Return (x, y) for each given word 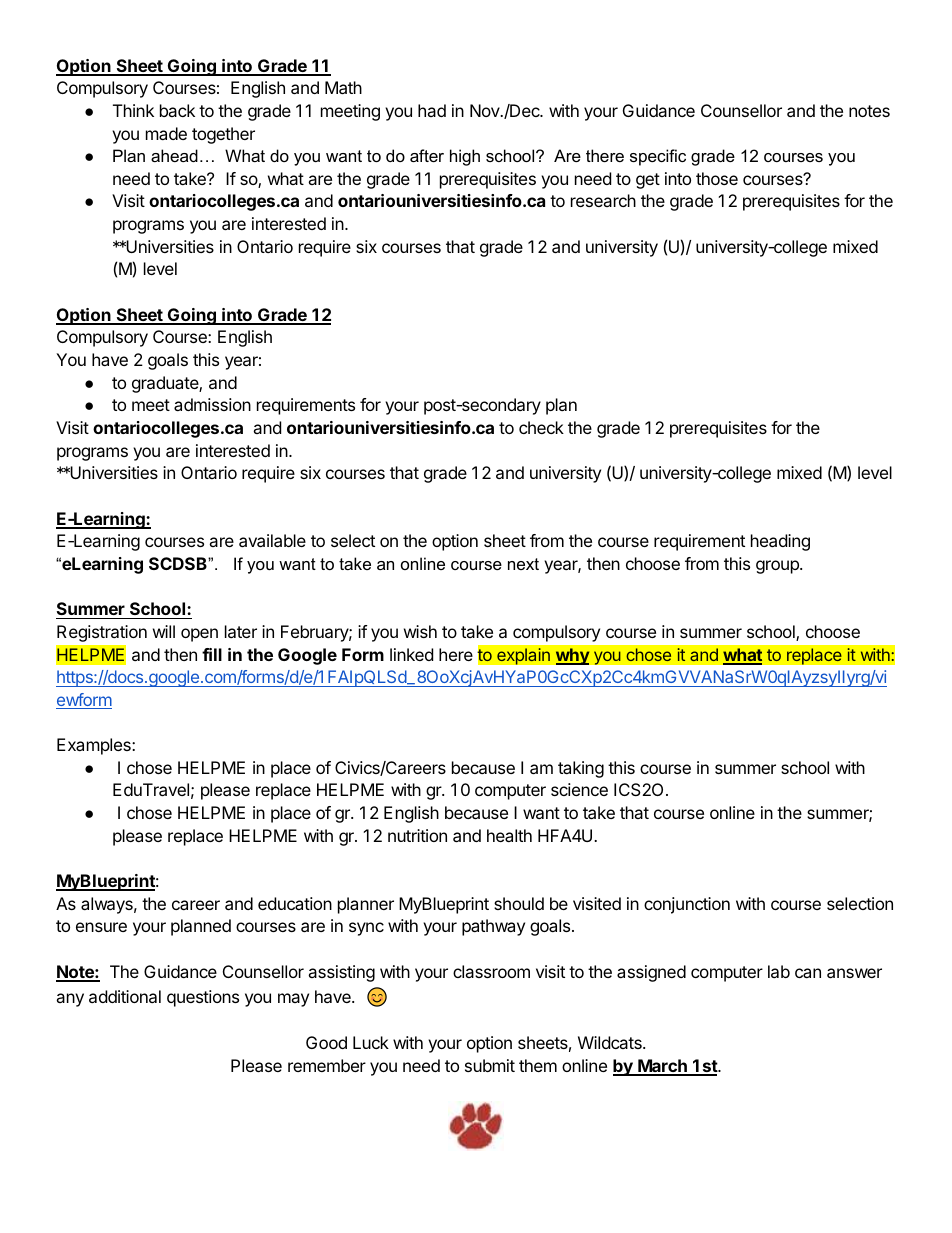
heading (780, 542)
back (177, 110)
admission (212, 404)
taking (581, 769)
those (717, 178)
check (541, 427)
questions (203, 998)
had (432, 110)
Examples (95, 746)
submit (490, 1065)
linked (411, 654)
